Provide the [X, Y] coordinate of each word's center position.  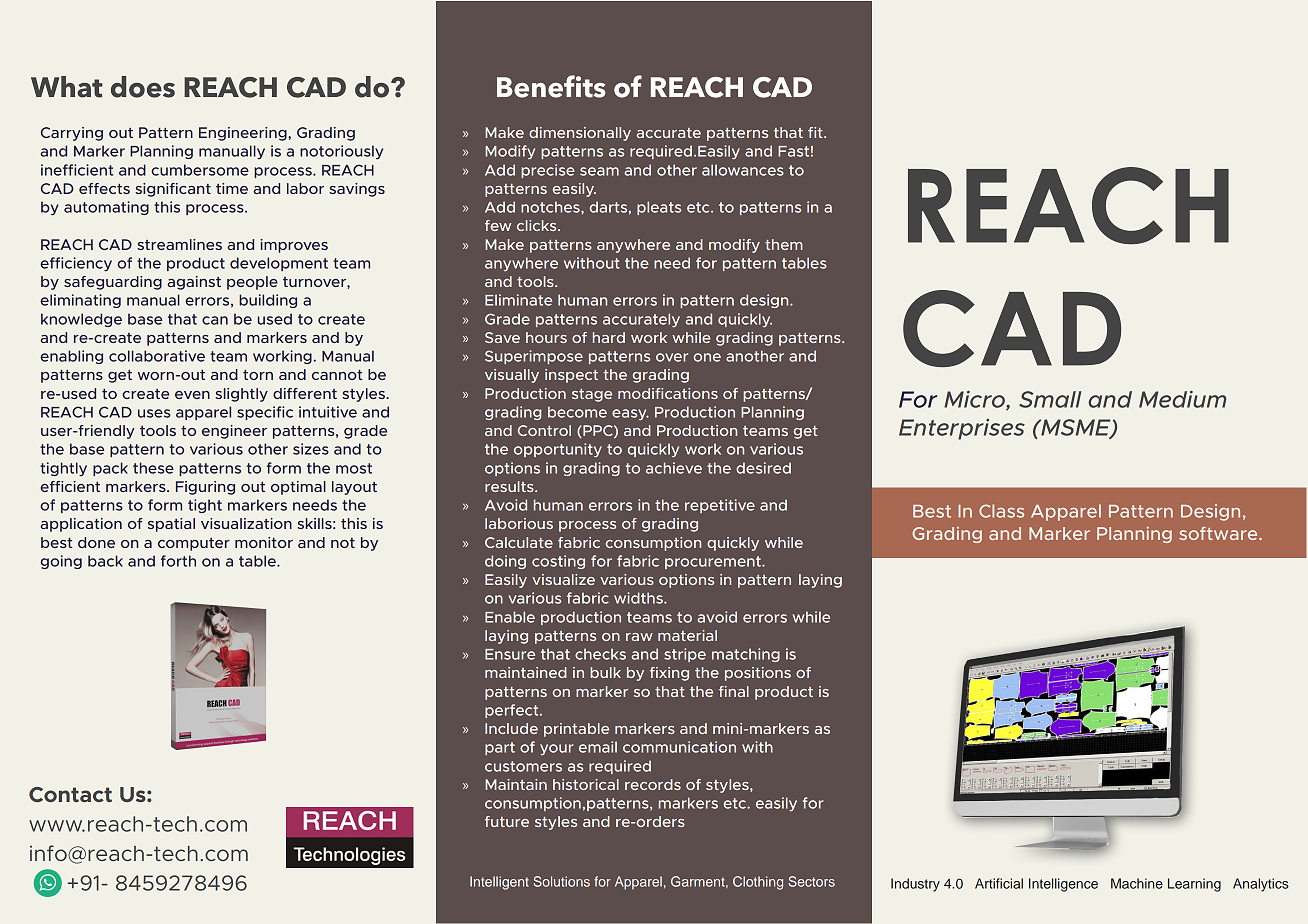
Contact [70, 794]
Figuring [205, 488]
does [143, 87]
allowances [743, 170]
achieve [674, 468]
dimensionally [580, 134]
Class [1001, 511]
